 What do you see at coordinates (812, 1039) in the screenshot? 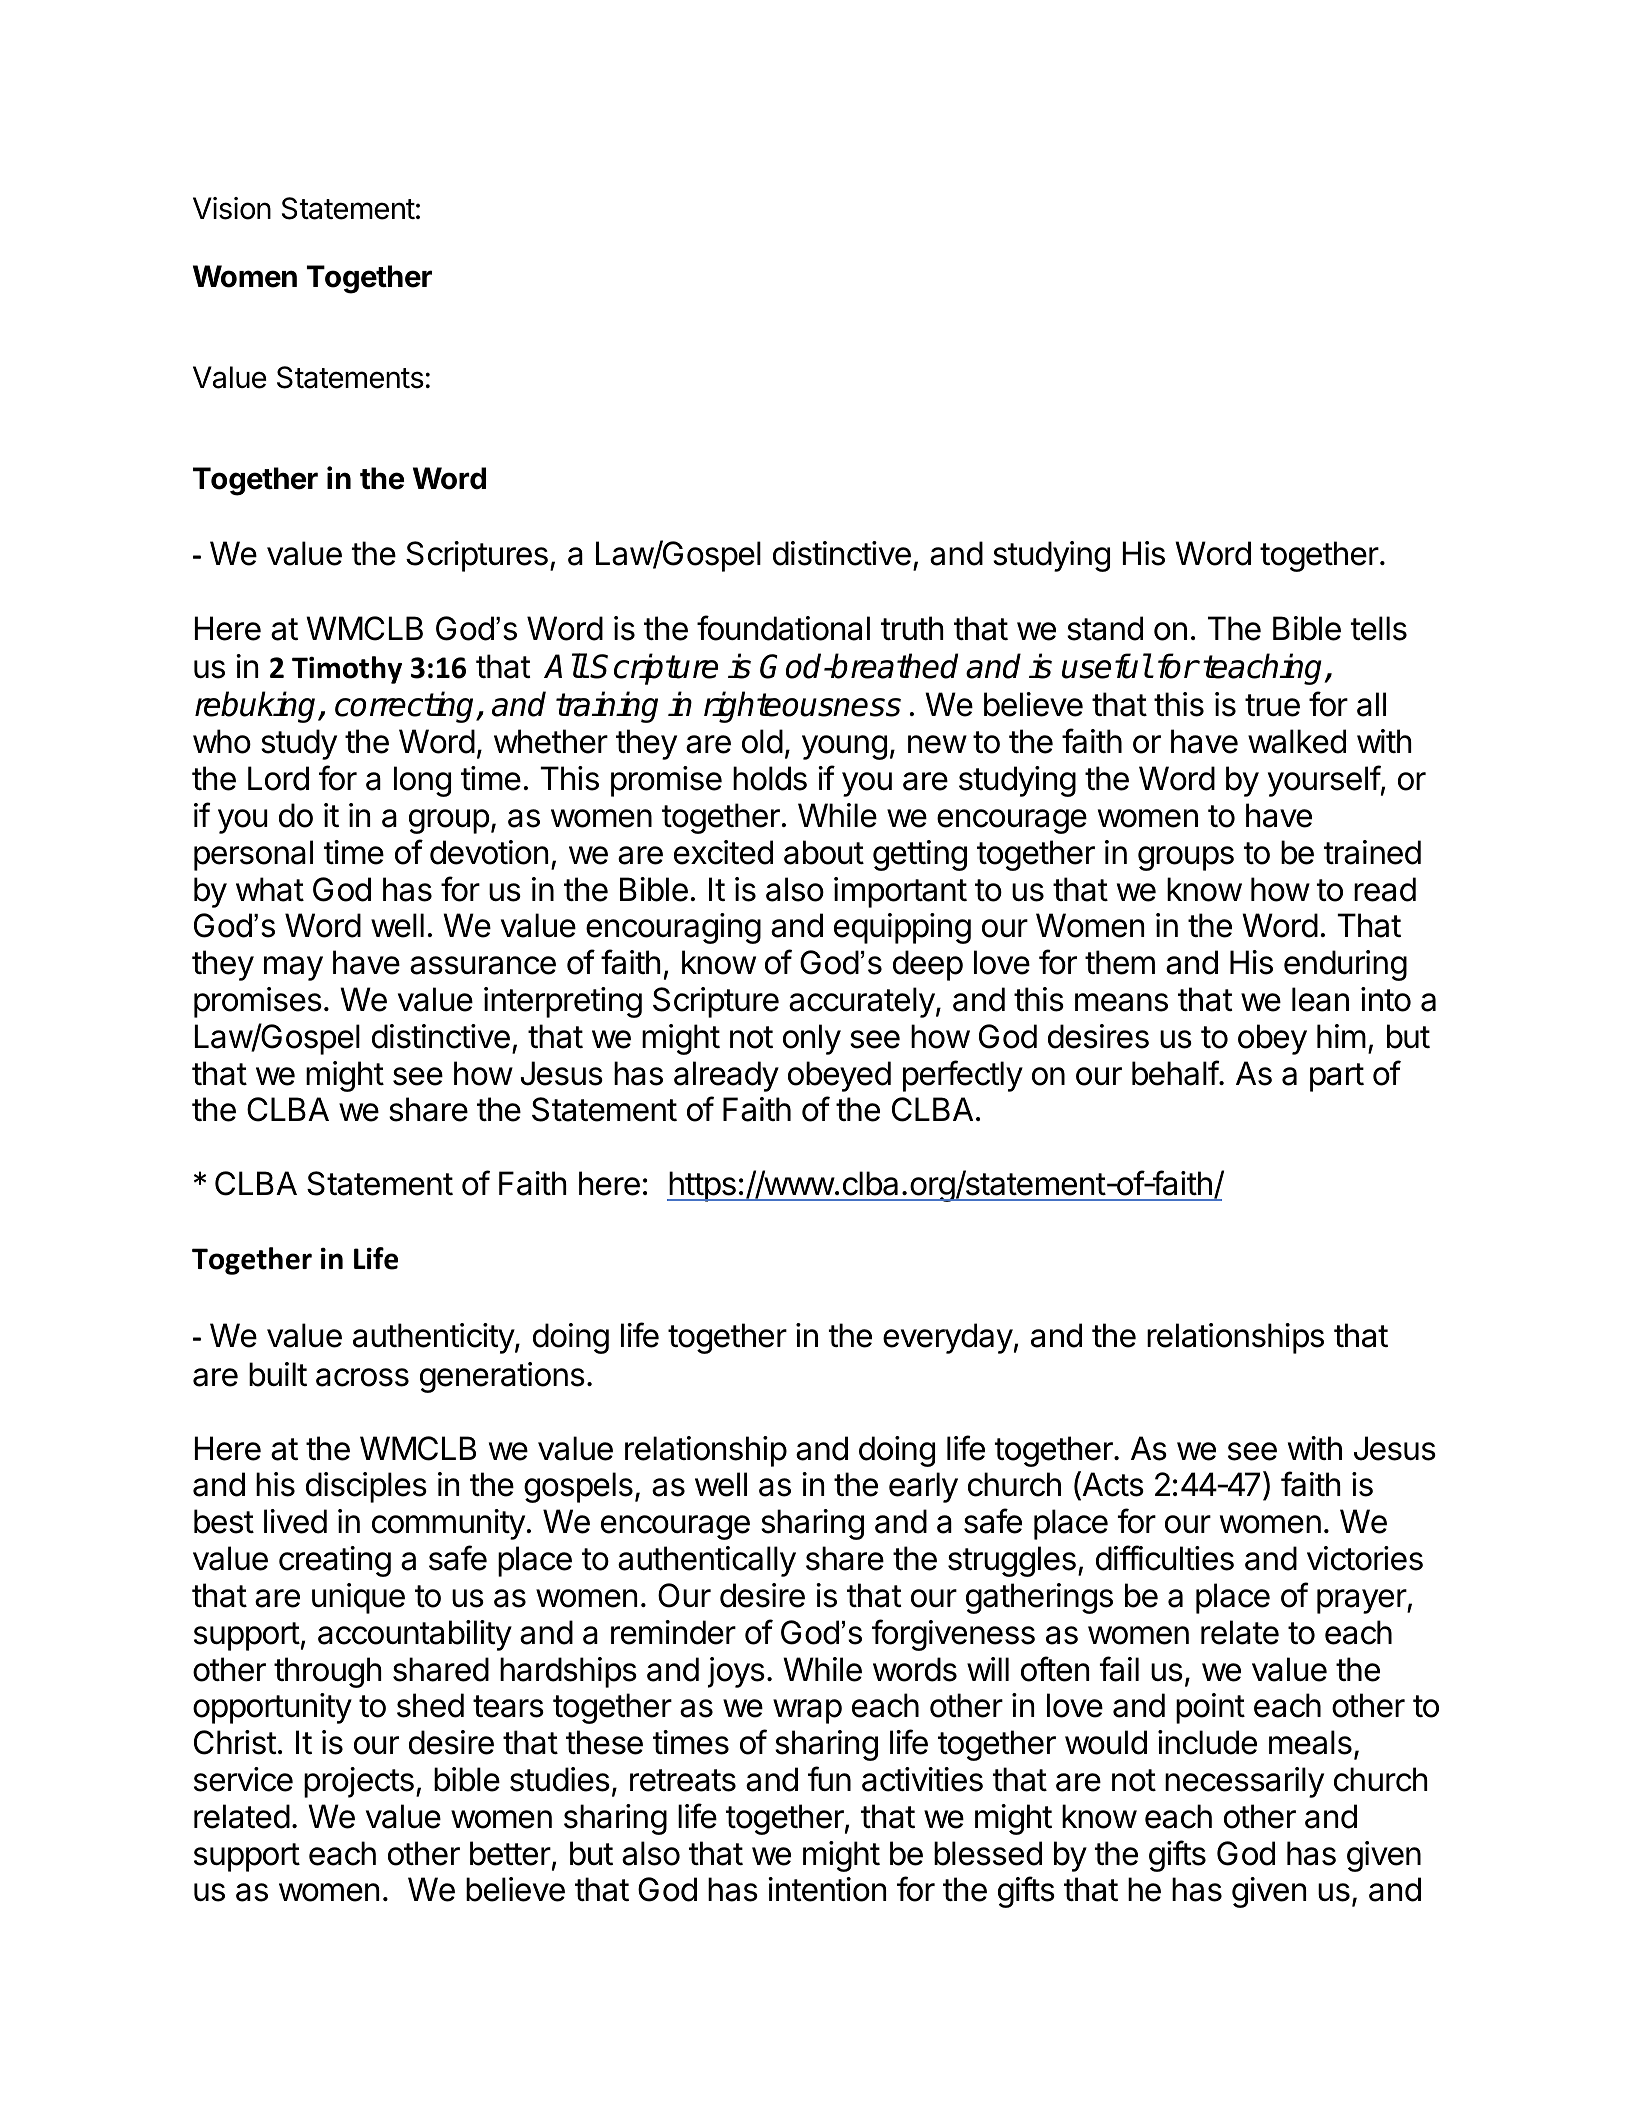
I see `only` at bounding box center [812, 1039].
